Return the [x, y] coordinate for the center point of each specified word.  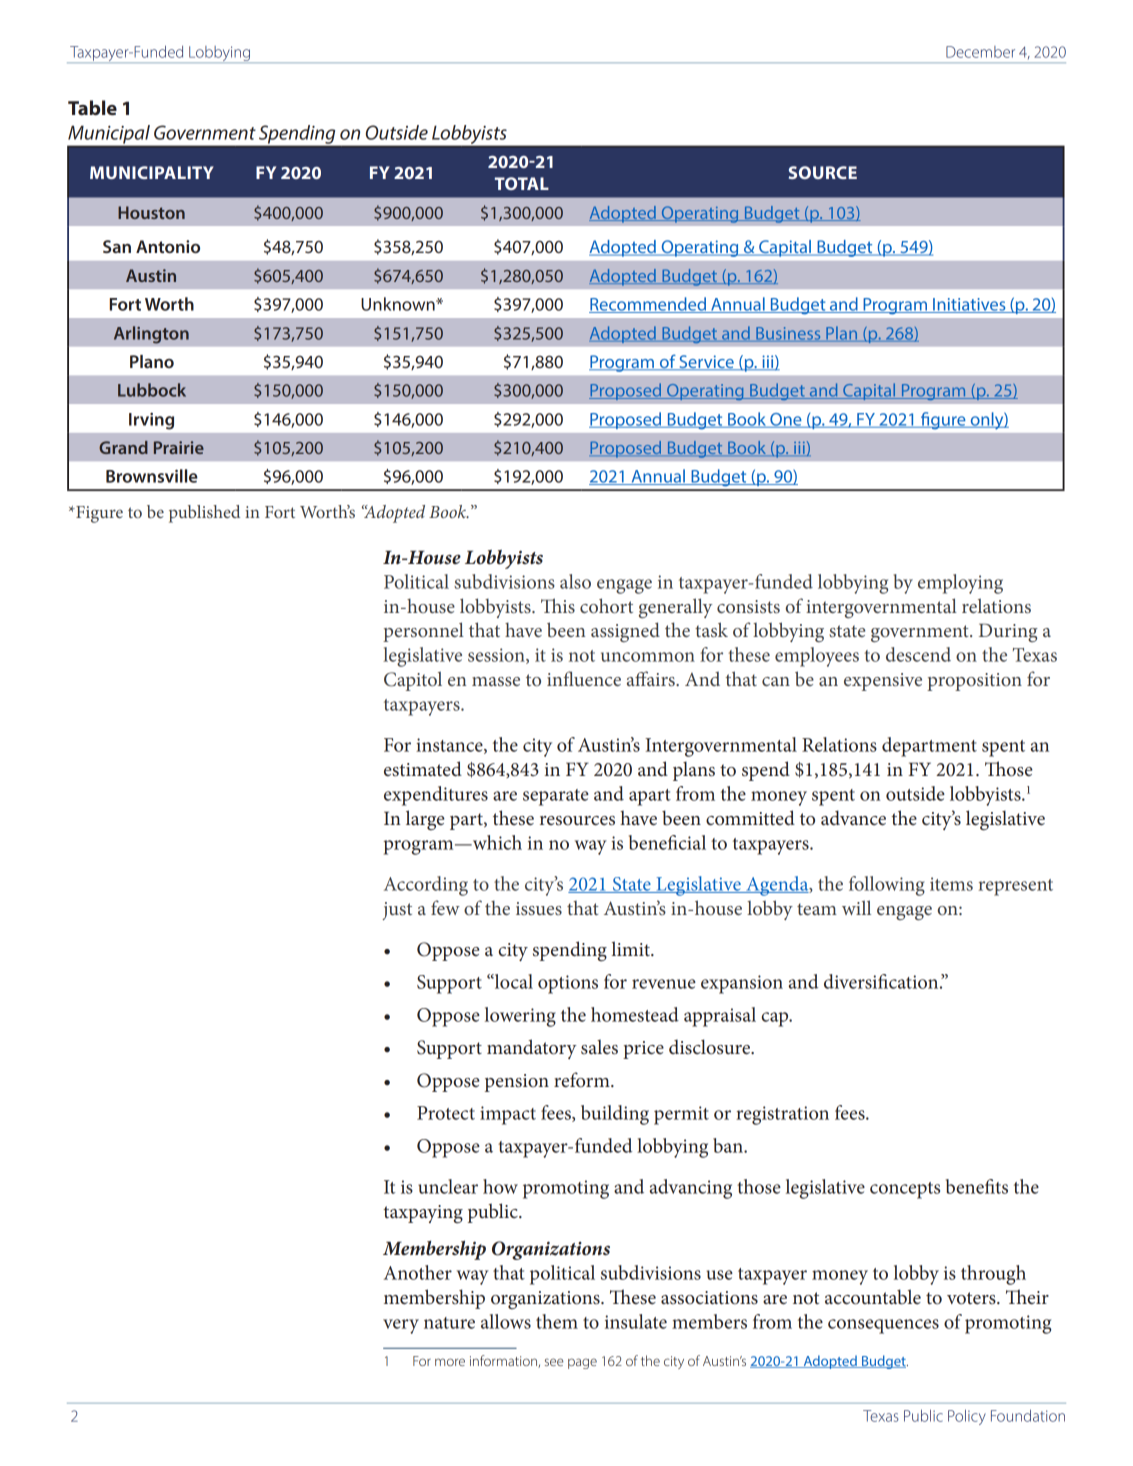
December [980, 52]
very [401, 1326]
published [204, 514]
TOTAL [522, 183]
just [397, 911]
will [856, 907]
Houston [151, 212]
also [575, 581]
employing [960, 584]
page [582, 1363]
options [568, 984]
